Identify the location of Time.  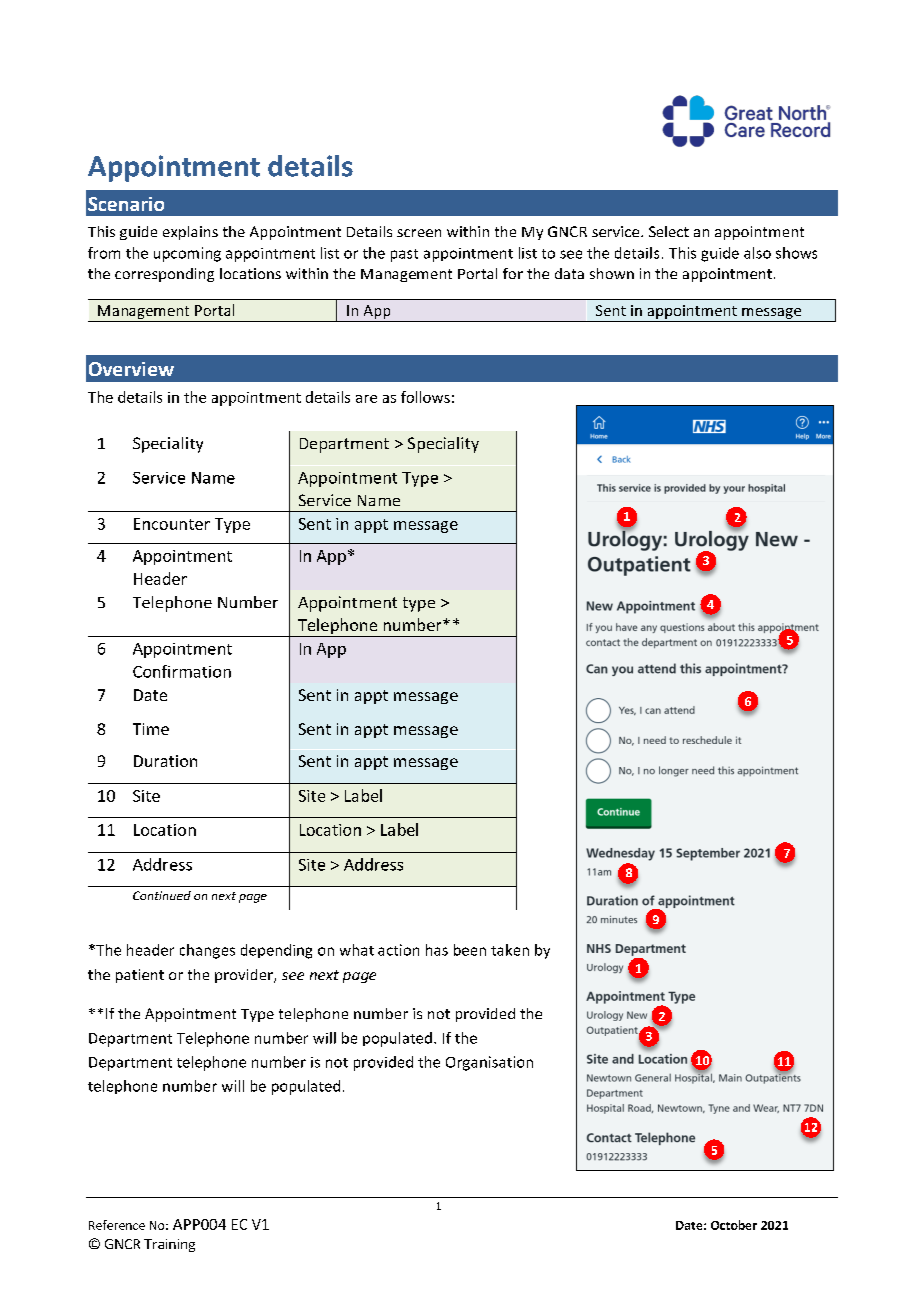
(151, 729).
